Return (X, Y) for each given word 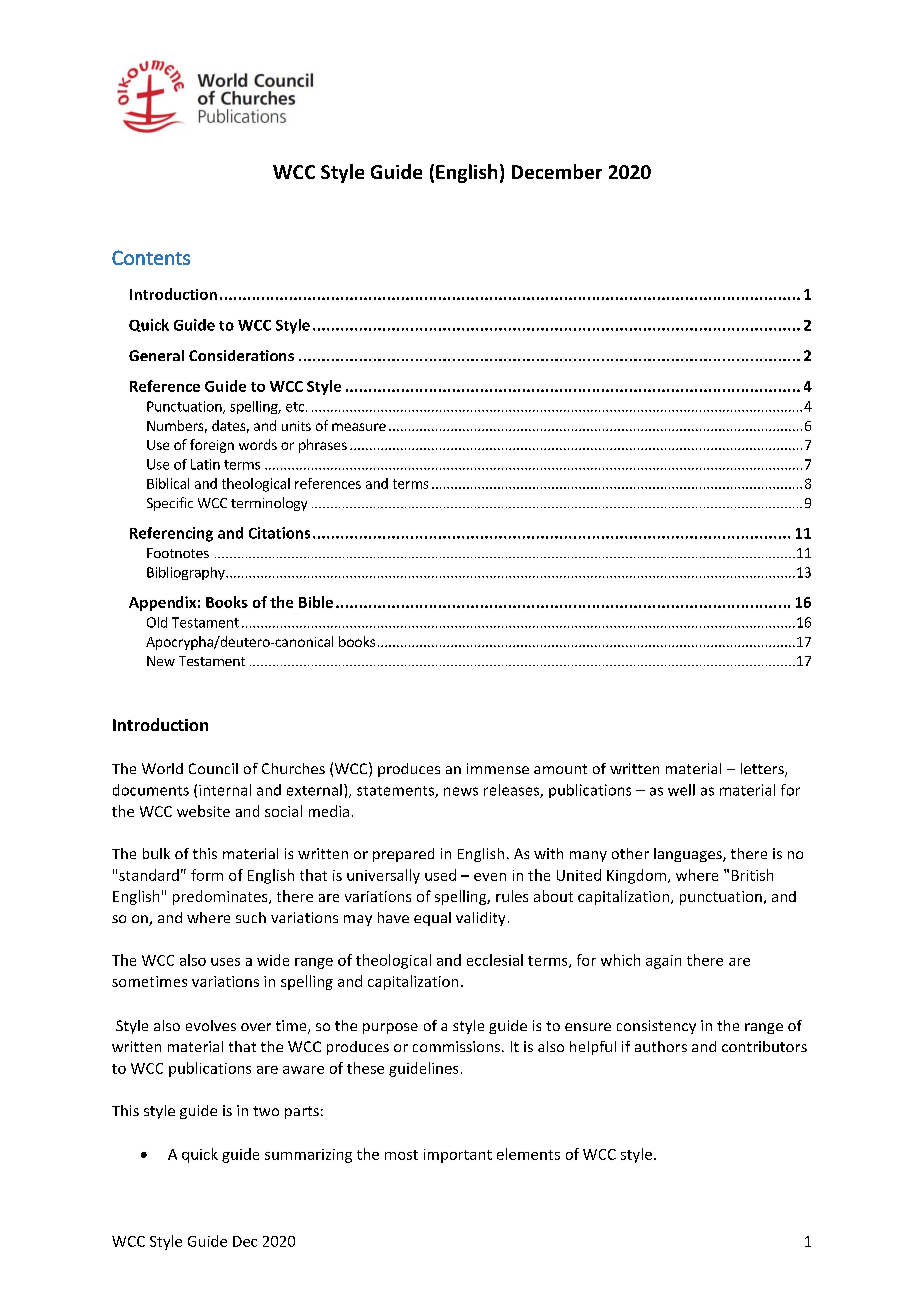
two (266, 1111)
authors (661, 1046)
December (557, 171)
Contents (151, 257)
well (681, 790)
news (461, 791)
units (296, 426)
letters (763, 770)
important (458, 1156)
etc (295, 407)
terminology (269, 504)
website (203, 811)
